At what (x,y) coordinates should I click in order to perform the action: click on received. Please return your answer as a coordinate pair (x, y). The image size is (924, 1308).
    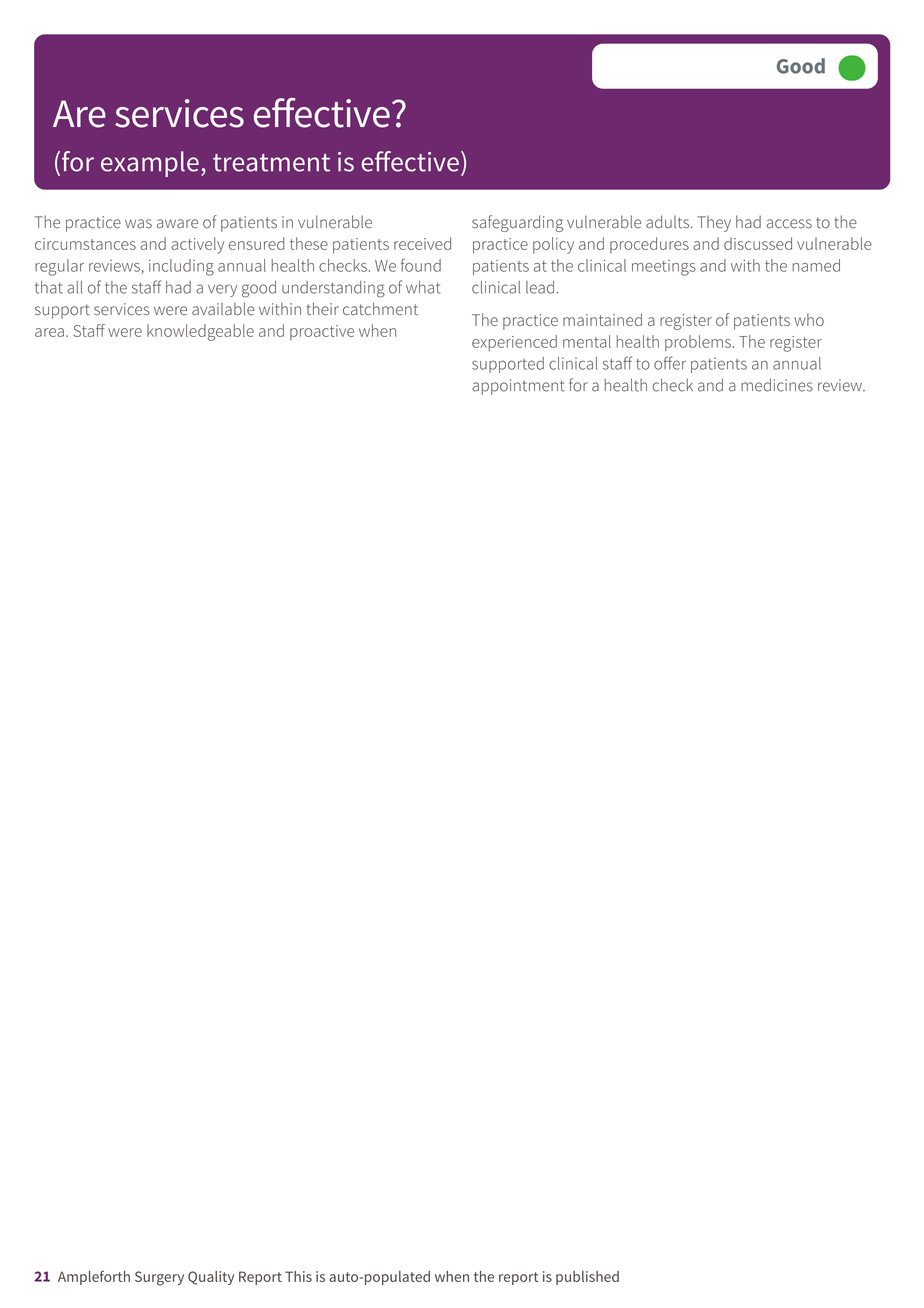
    Looking at the image, I should click on (422, 243).
